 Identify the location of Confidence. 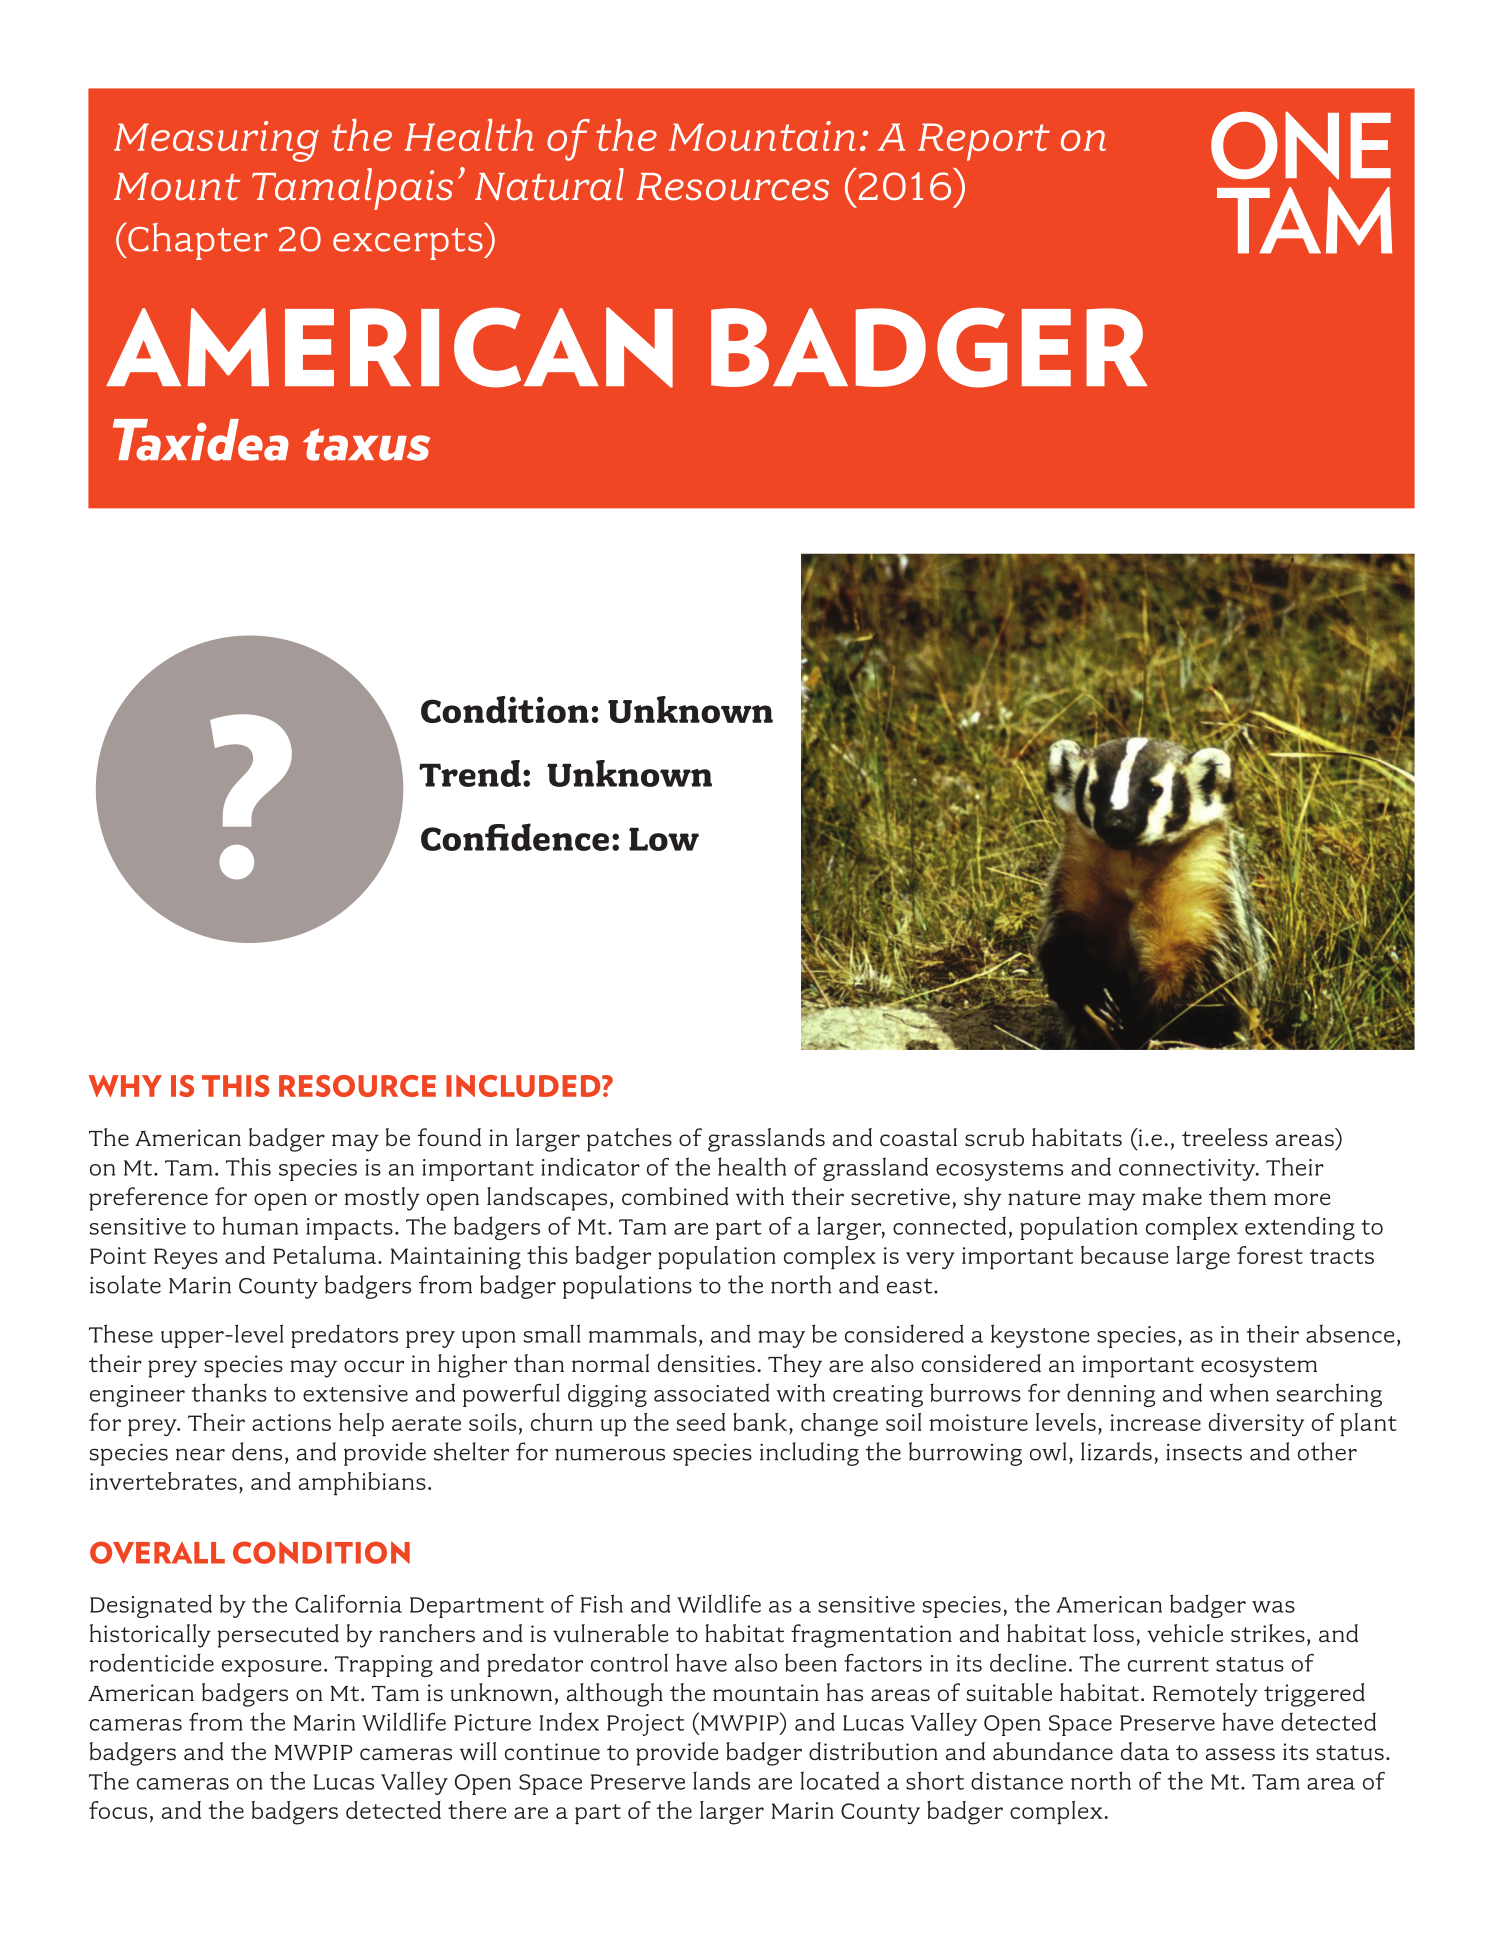
(515, 837).
